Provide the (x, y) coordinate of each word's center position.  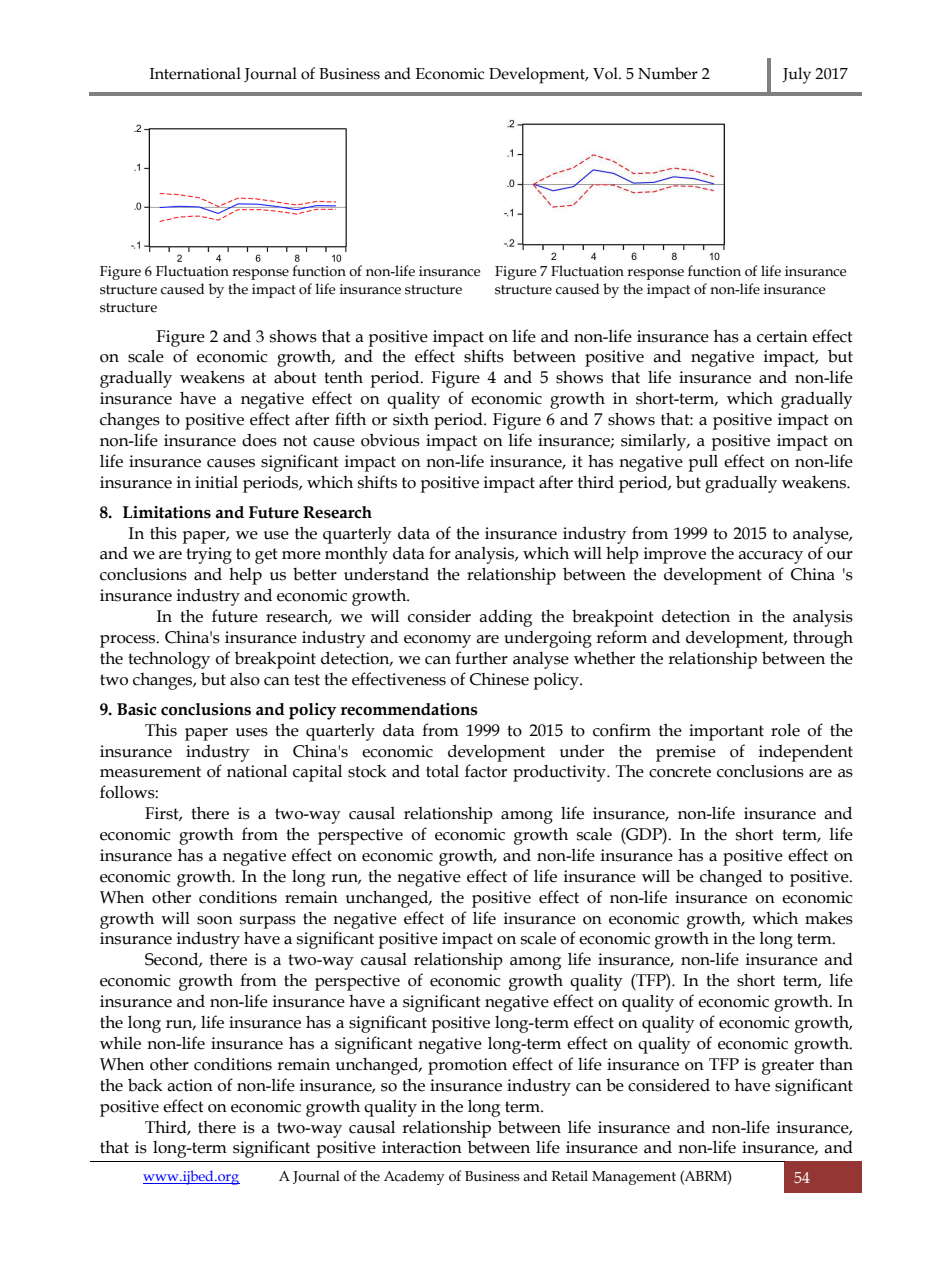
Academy (414, 1177)
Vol (606, 73)
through (823, 639)
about (295, 377)
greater (788, 1067)
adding (505, 618)
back (145, 1085)
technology (169, 660)
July (796, 75)
